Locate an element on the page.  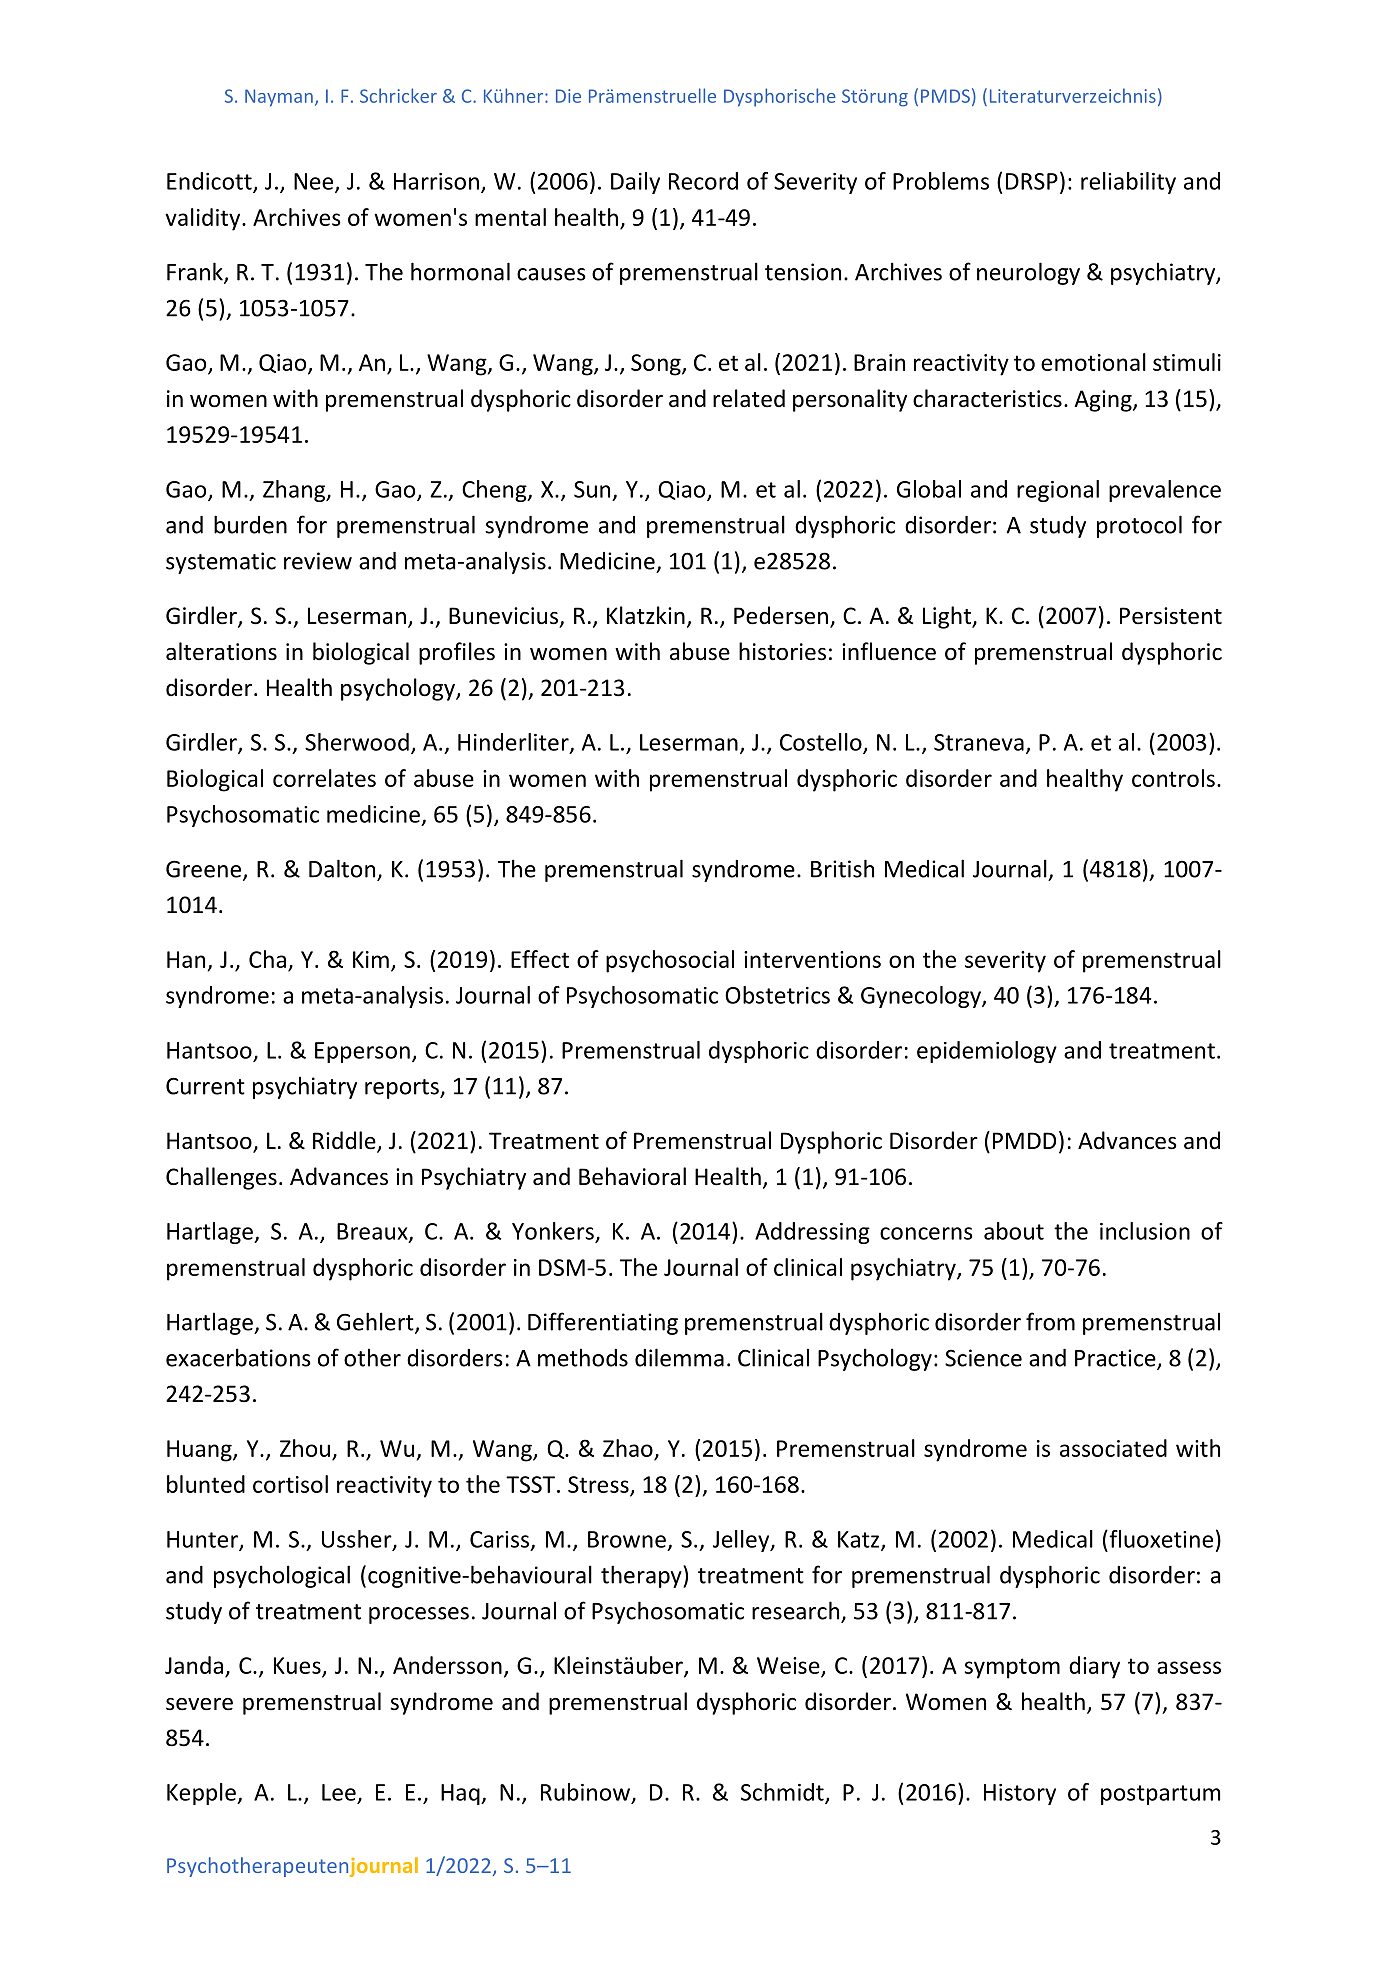
Behavioral is located at coordinates (632, 1176).
